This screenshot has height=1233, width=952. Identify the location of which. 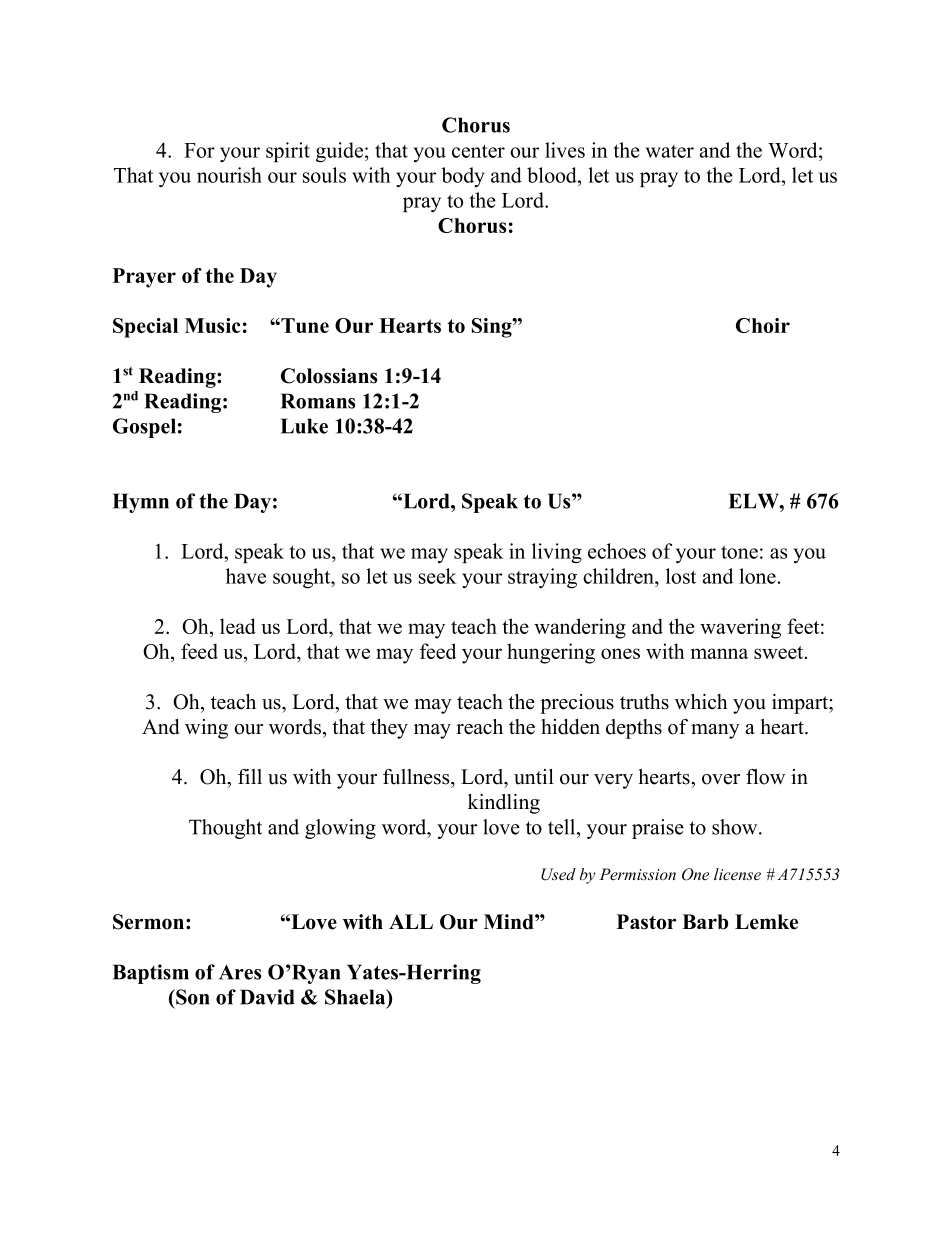
(701, 702).
